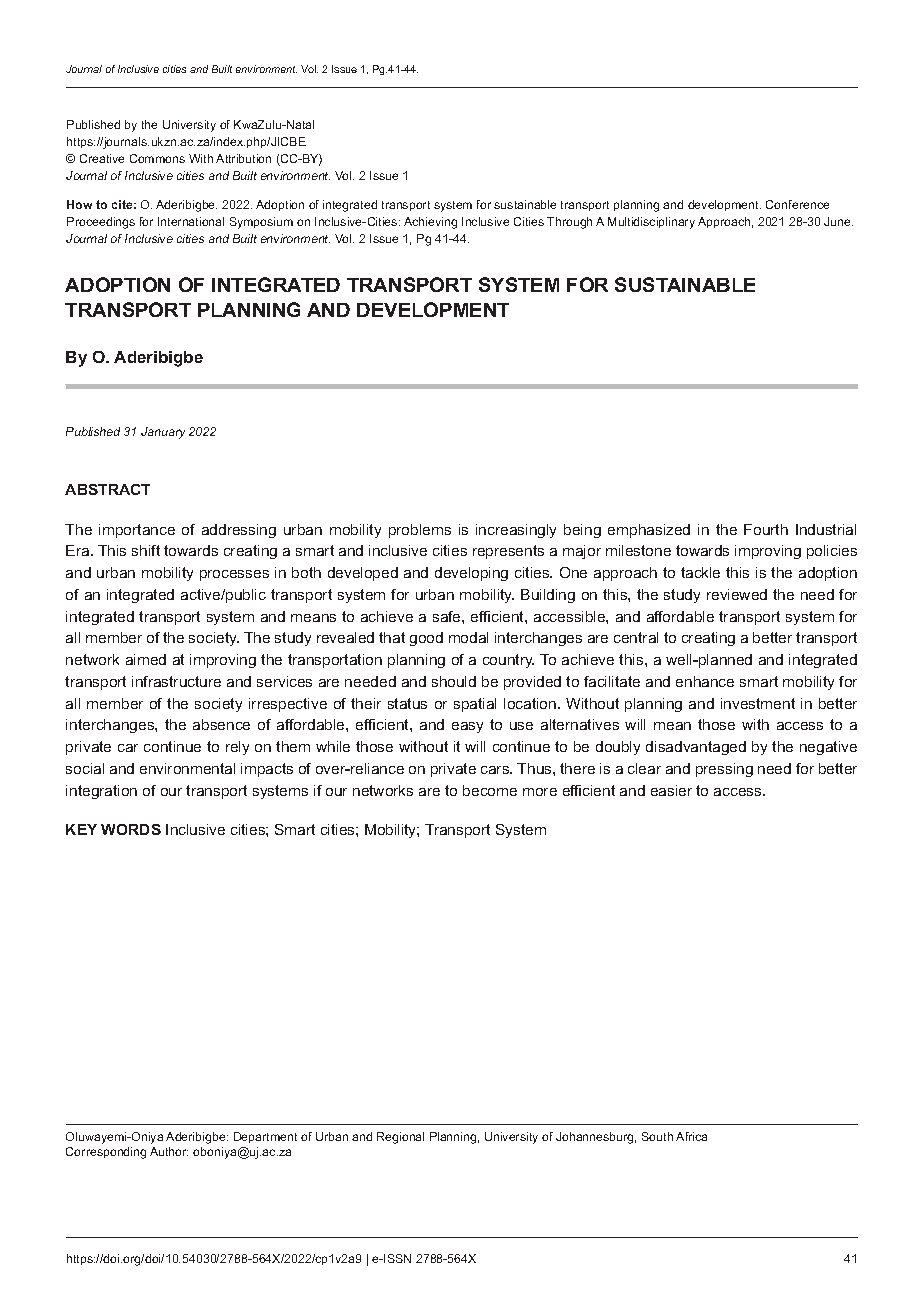 Image resolution: width=924 pixels, height=1308 pixels. Describe the element at coordinates (157, 158) in the image. I see `Commons` at that location.
